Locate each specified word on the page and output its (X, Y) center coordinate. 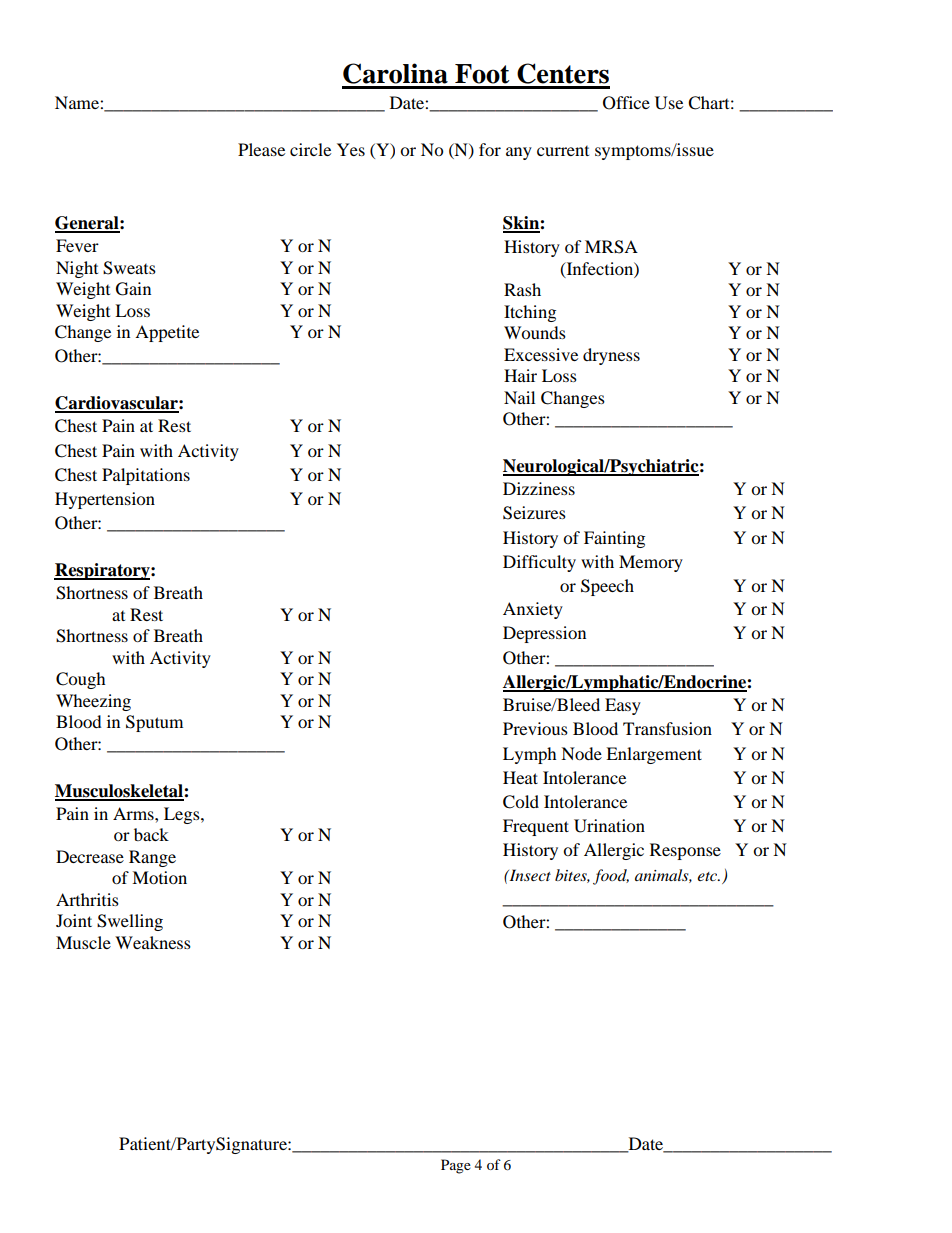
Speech (607, 587)
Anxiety (533, 610)
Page (456, 1166)
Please (261, 149)
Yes (351, 149)
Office (626, 103)
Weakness (153, 942)
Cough (81, 680)
